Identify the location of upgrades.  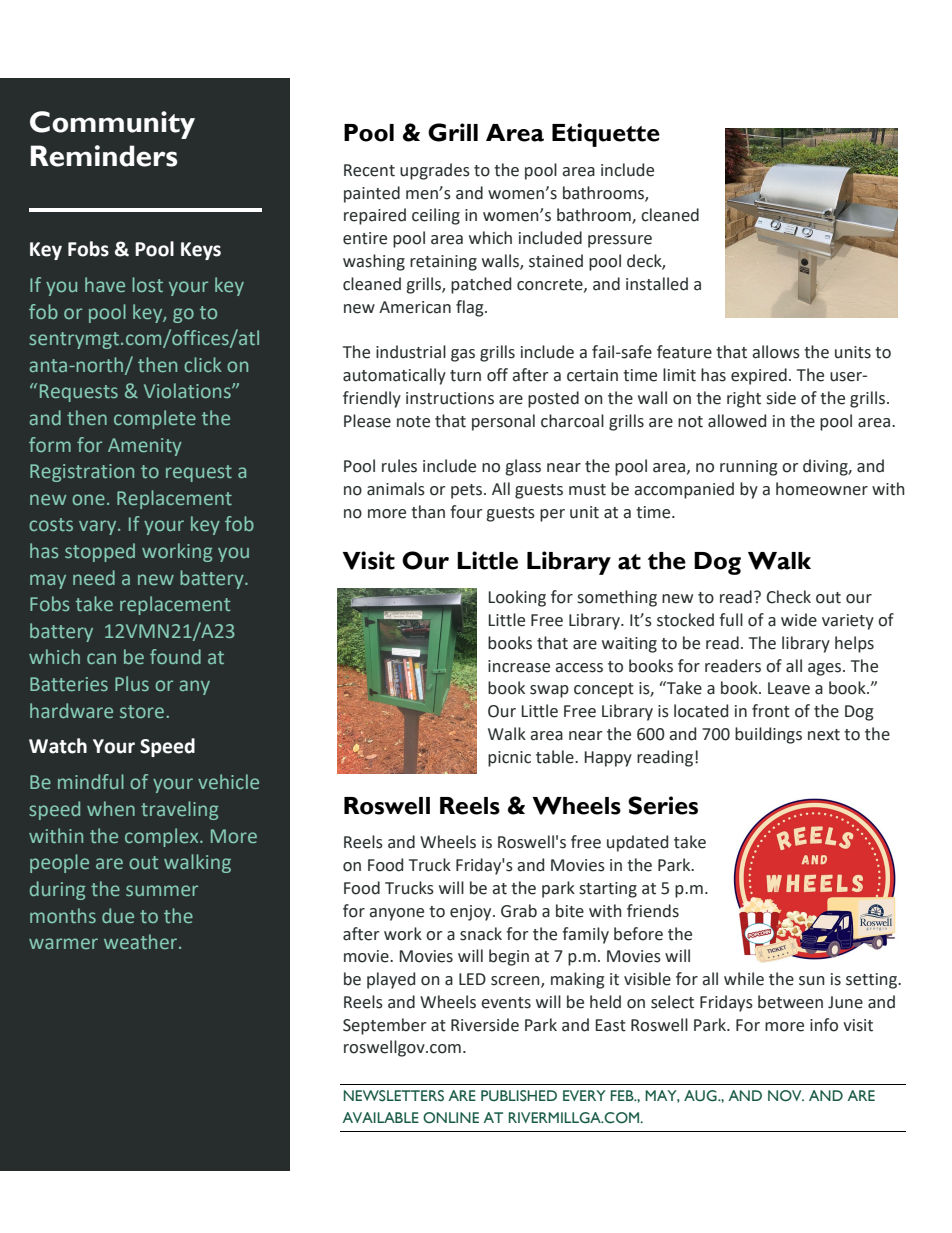
(435, 171).
